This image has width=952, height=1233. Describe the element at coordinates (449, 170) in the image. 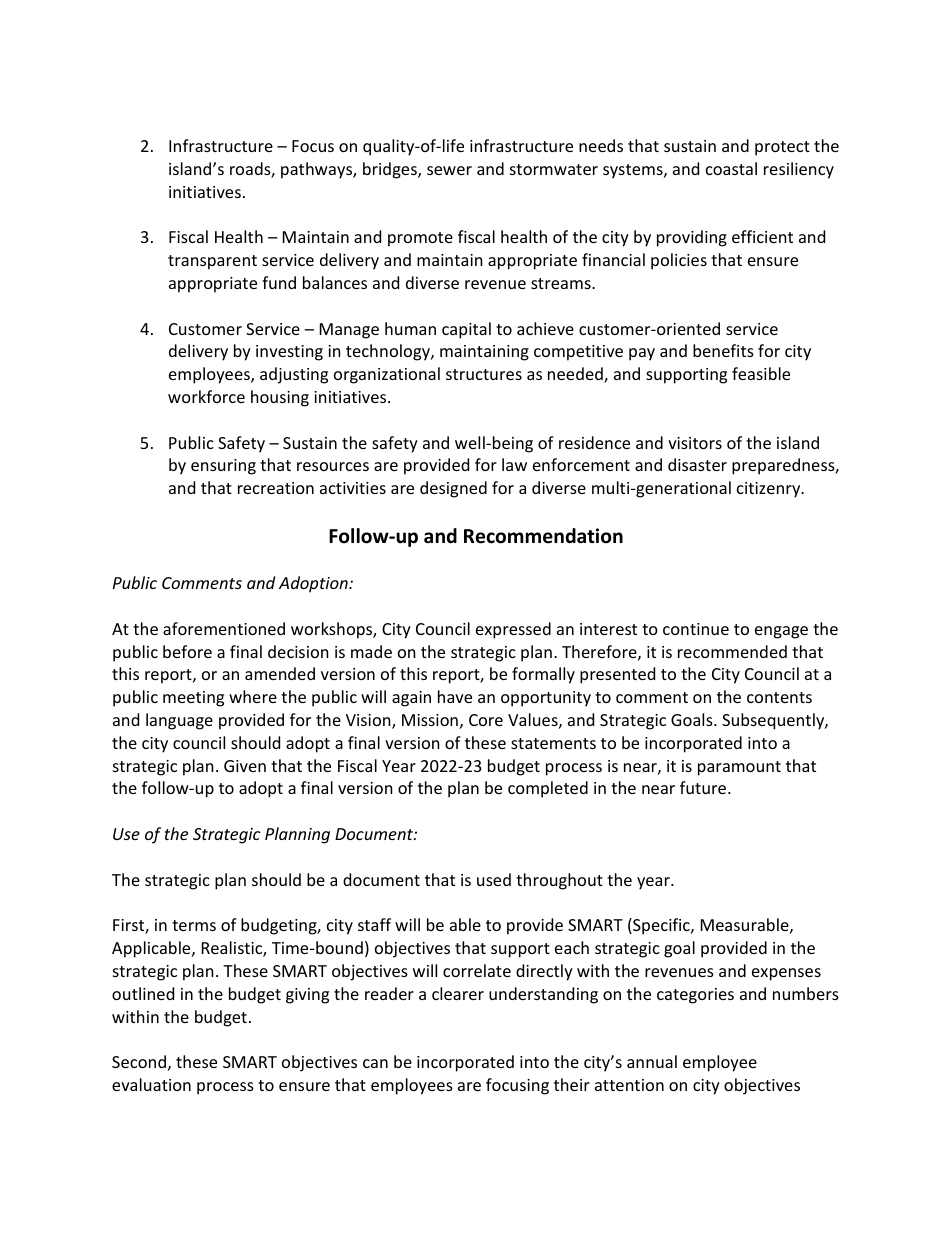

I see `sewer` at that location.
